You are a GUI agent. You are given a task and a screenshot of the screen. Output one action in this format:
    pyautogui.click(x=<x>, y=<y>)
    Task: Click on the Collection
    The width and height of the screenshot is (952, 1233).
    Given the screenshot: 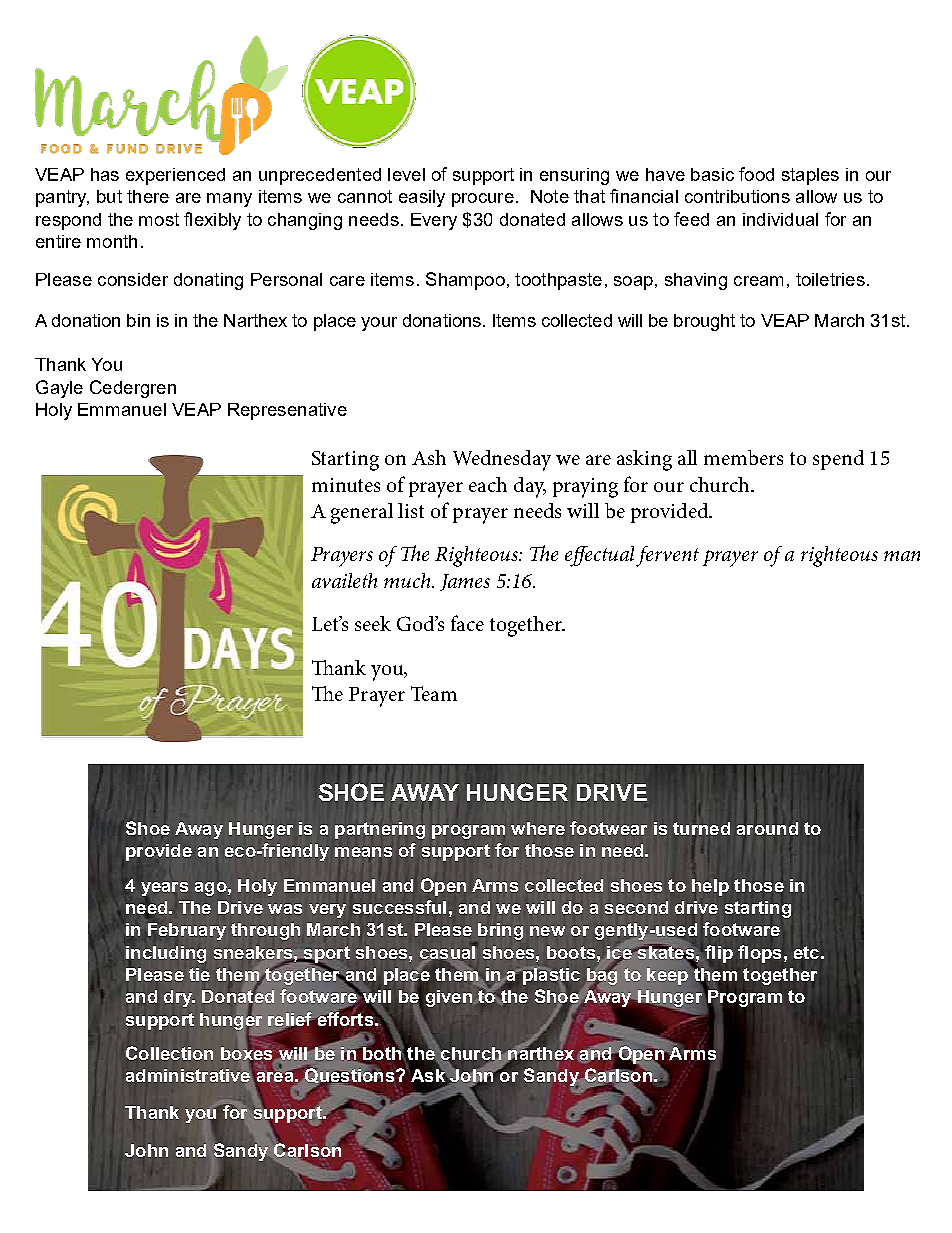 What is the action you would take?
    pyautogui.click(x=169, y=1053)
